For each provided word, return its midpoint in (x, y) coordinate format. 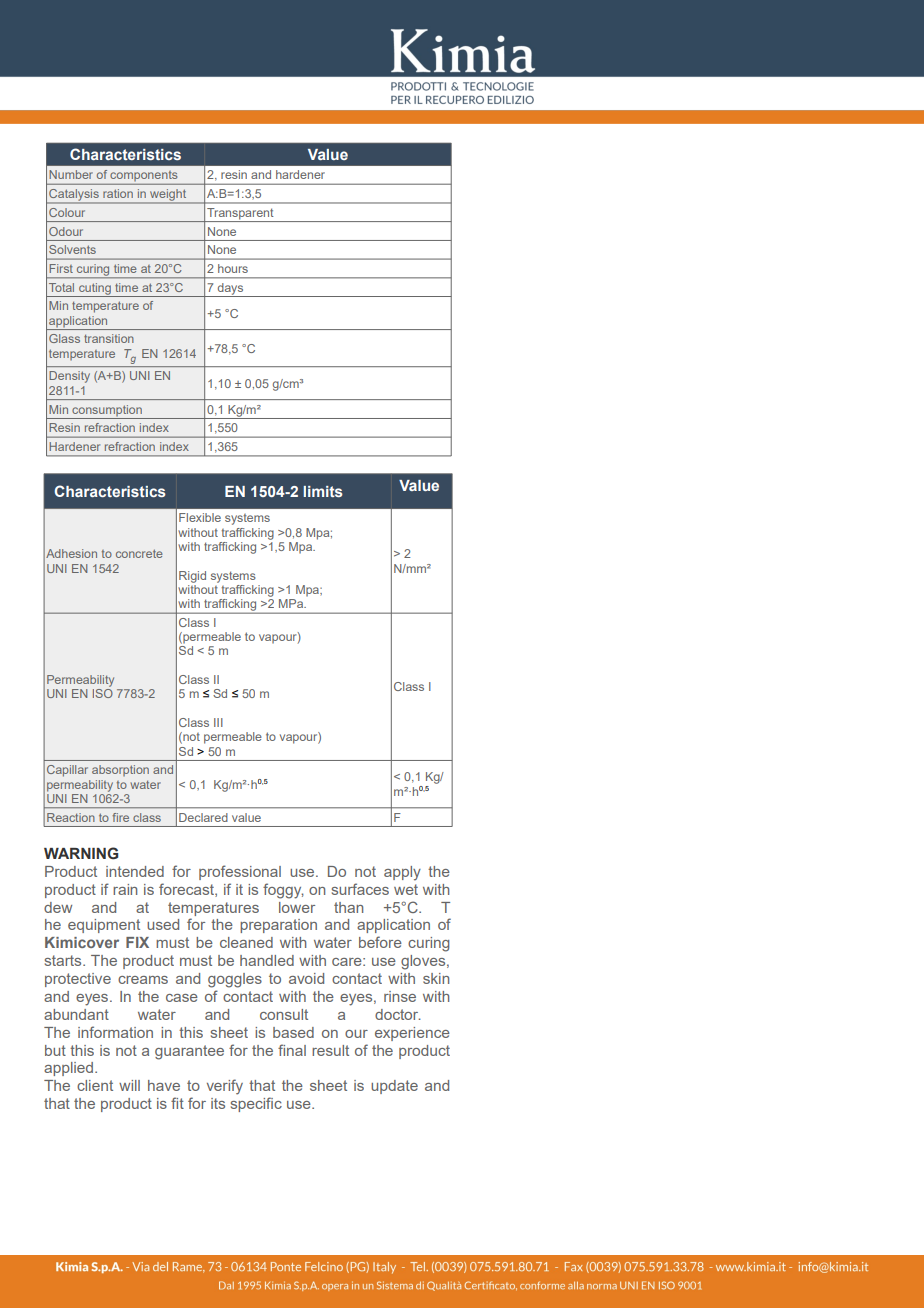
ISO (103, 693)
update (394, 1087)
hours (233, 268)
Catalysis (74, 196)
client (95, 1085)
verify (225, 1087)
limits (323, 491)
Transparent (240, 215)
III (218, 722)
